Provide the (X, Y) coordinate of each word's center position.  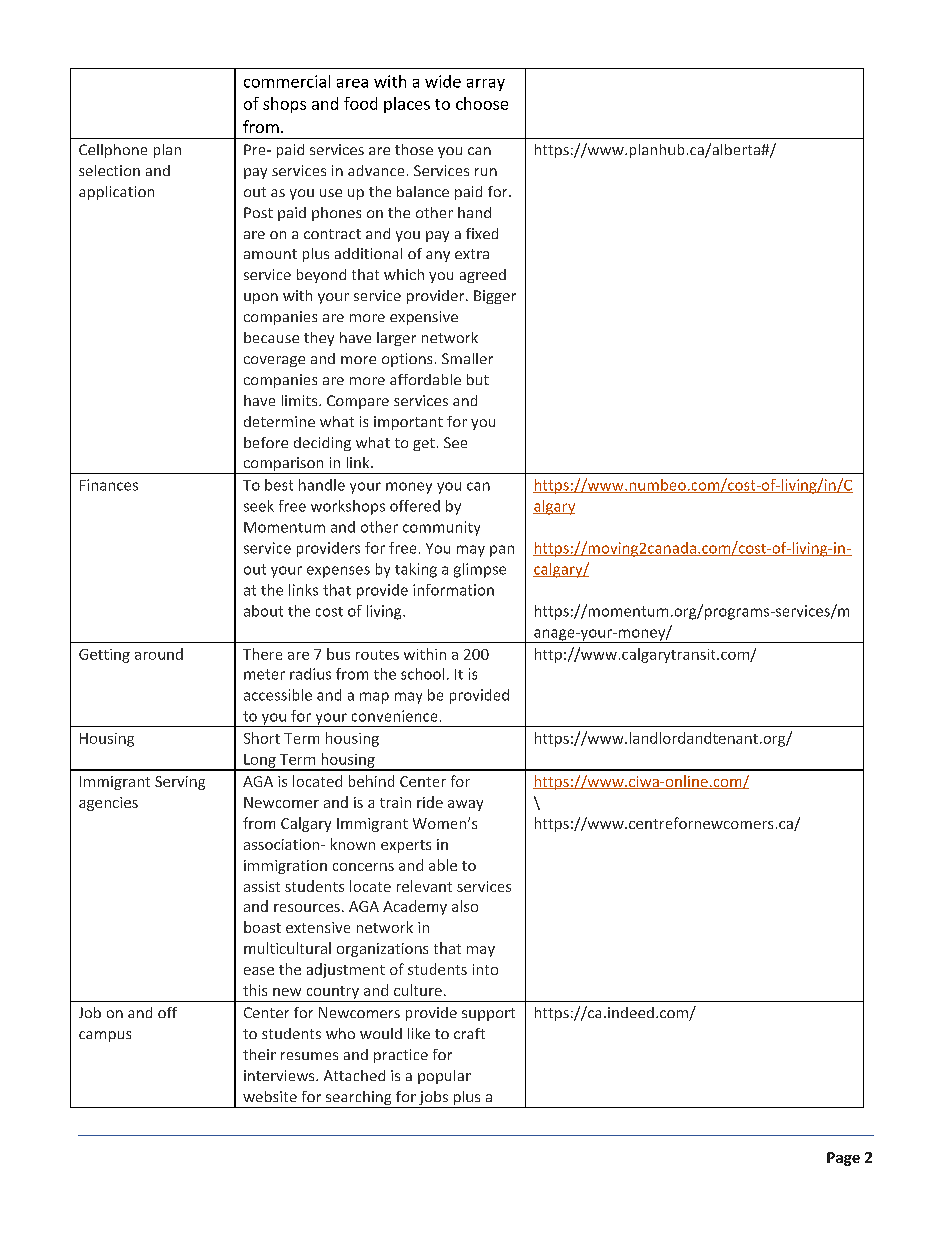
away (465, 805)
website (270, 1096)
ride (430, 802)
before (266, 442)
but (478, 379)
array (486, 85)
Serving (180, 783)
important (408, 423)
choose (482, 103)
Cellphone (113, 151)
